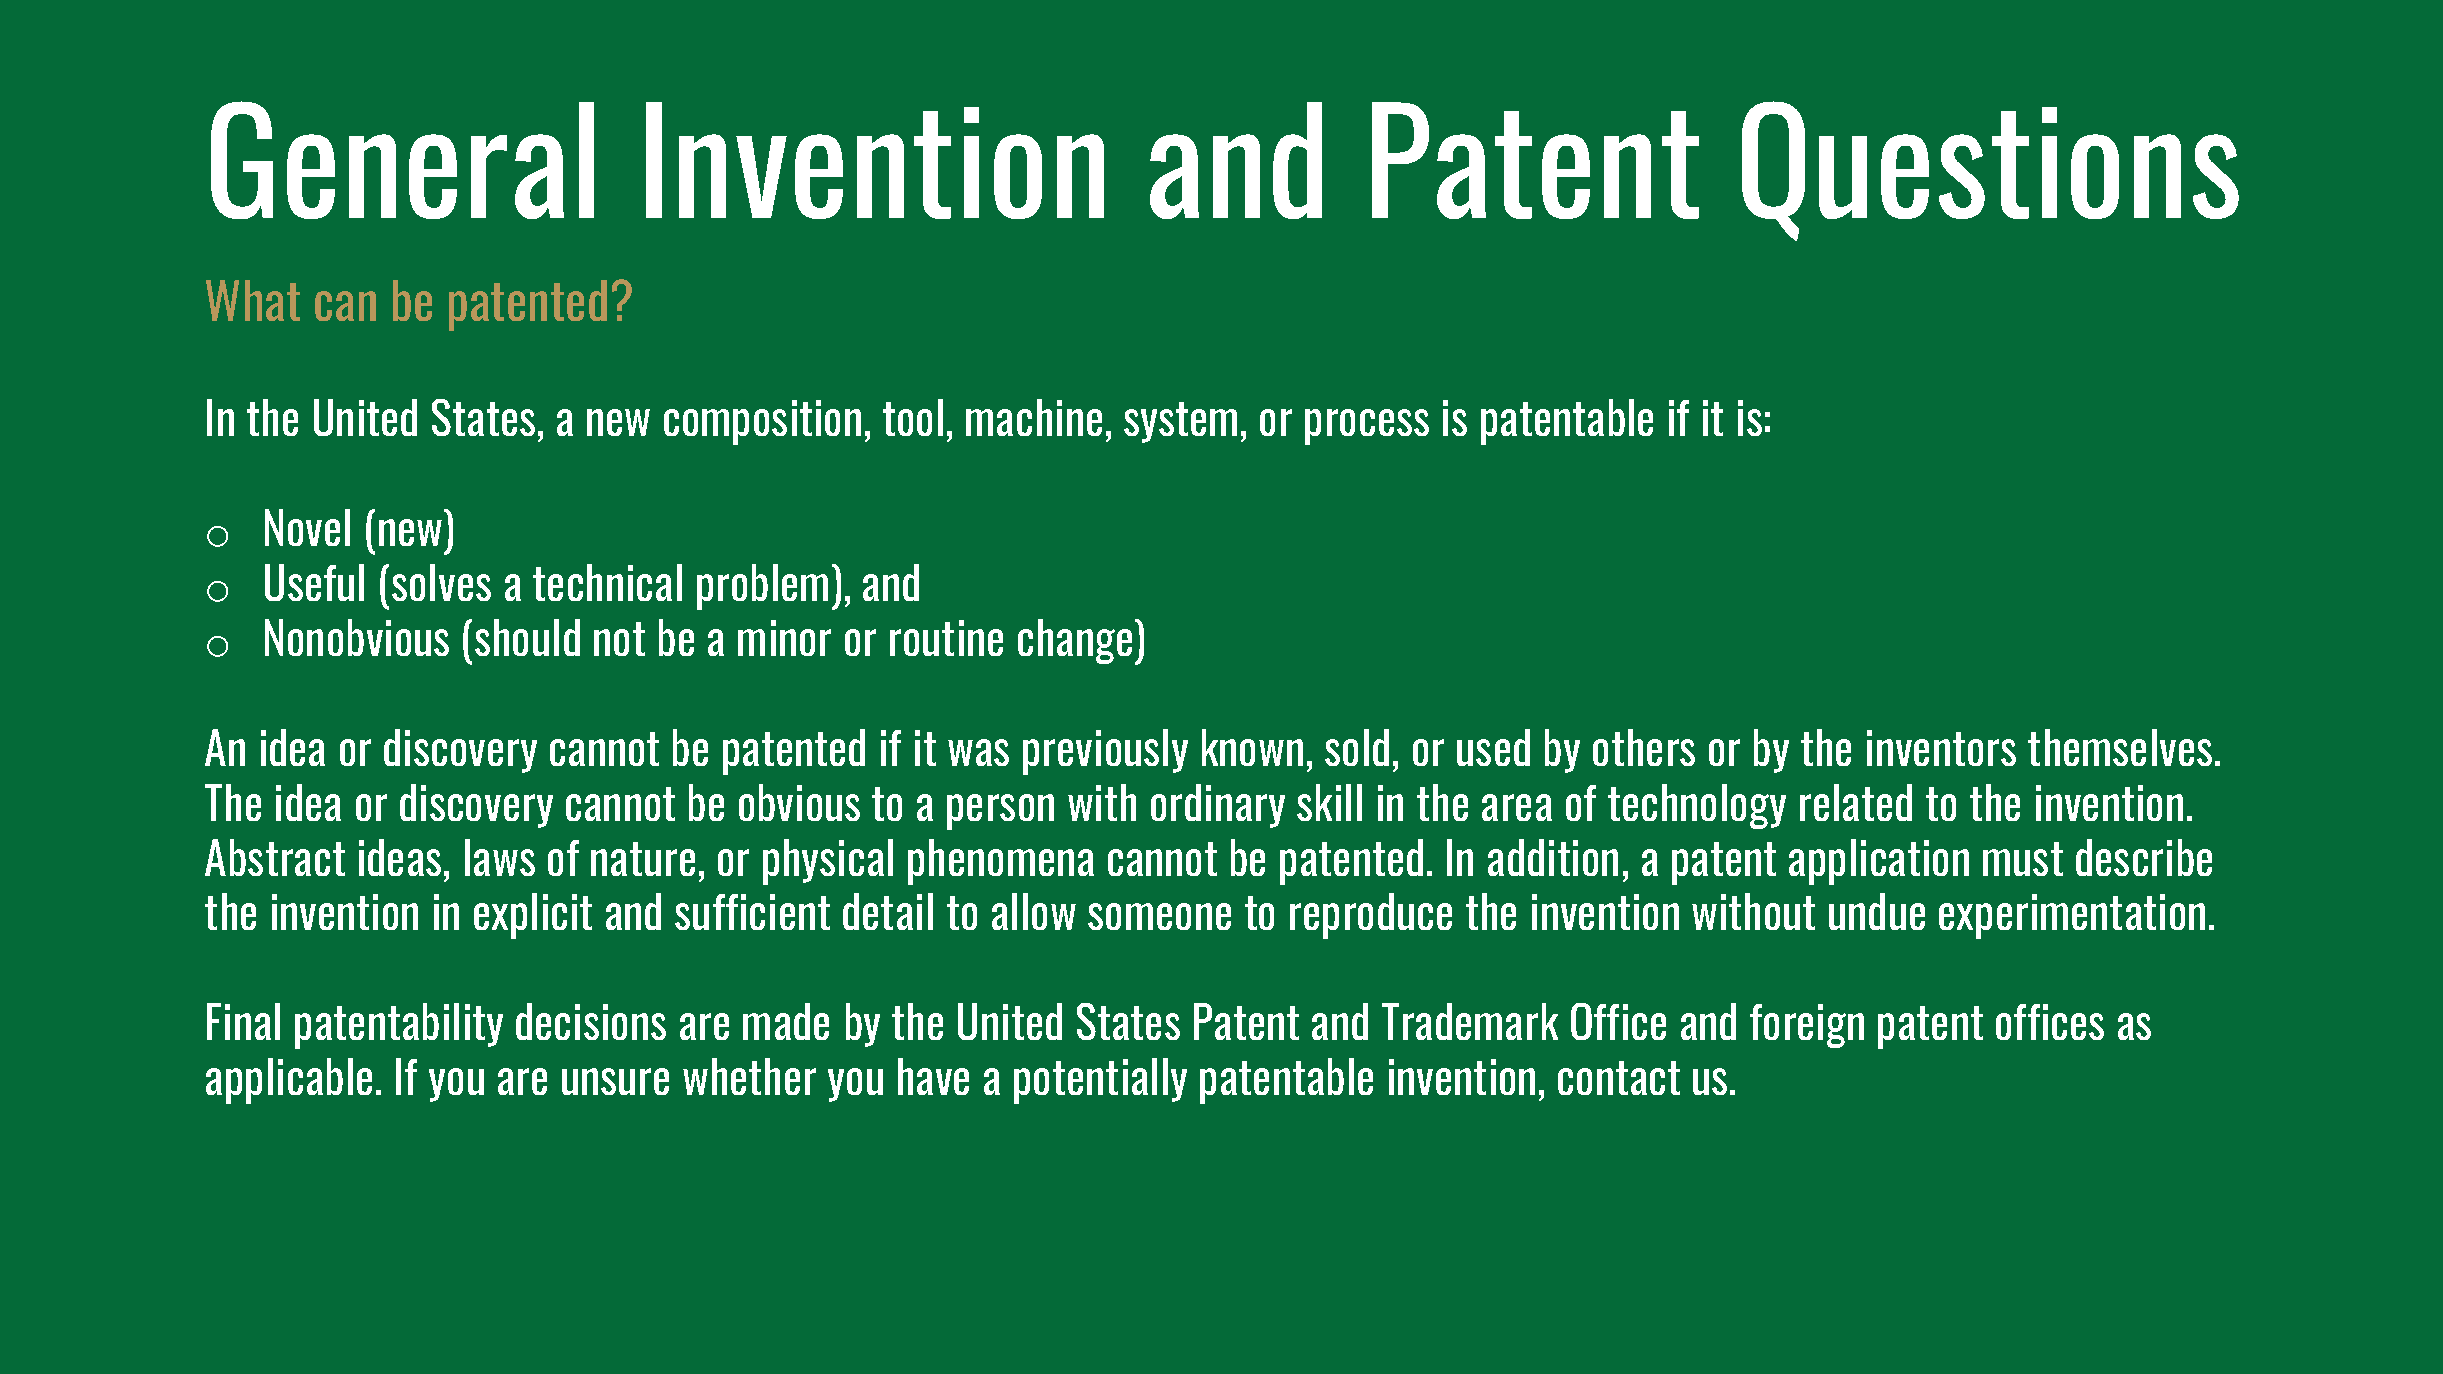  Describe the element at coordinates (1990, 171) in the screenshot. I see `Questions` at that location.
